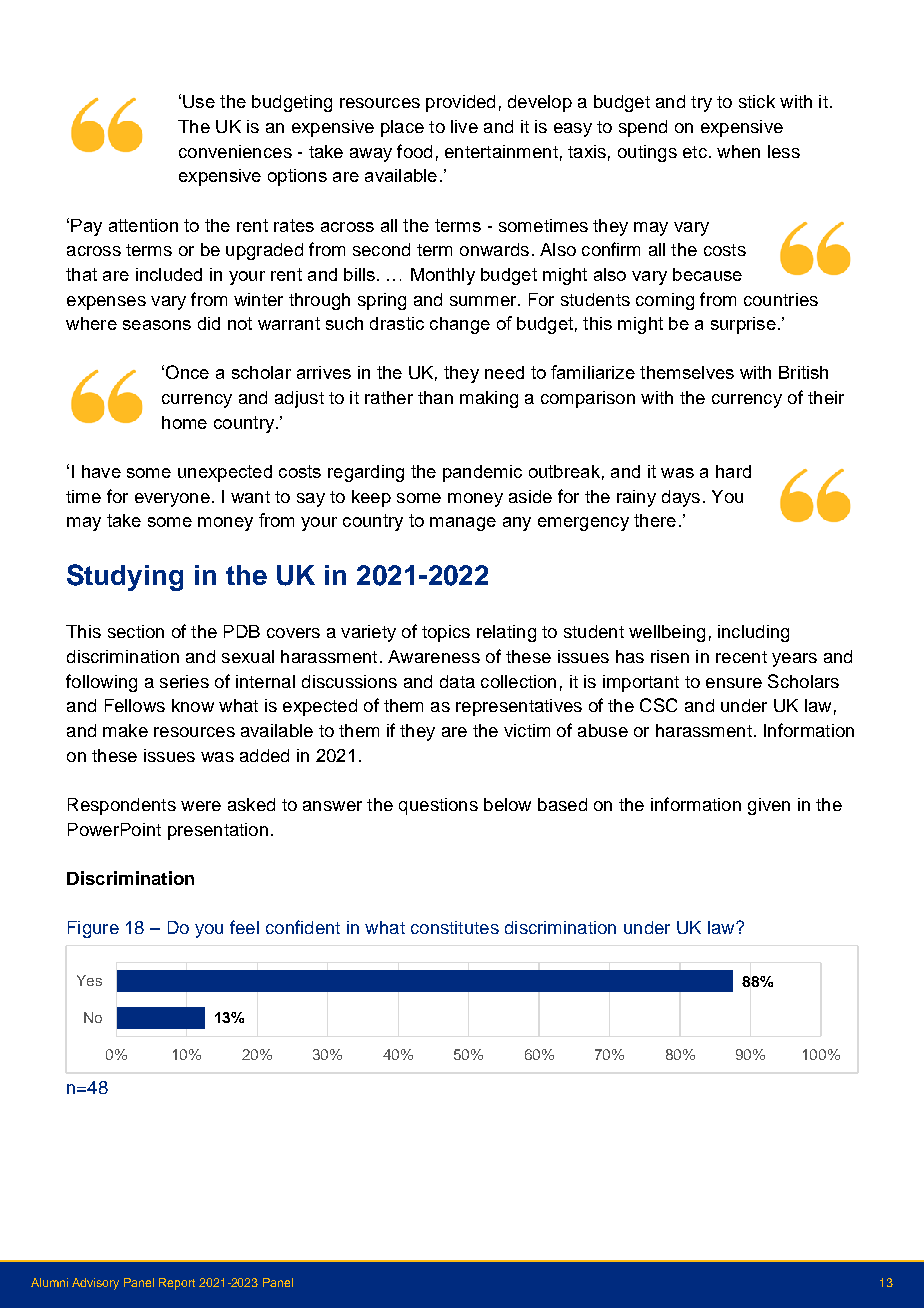  I want to click on ensure, so click(734, 683).
